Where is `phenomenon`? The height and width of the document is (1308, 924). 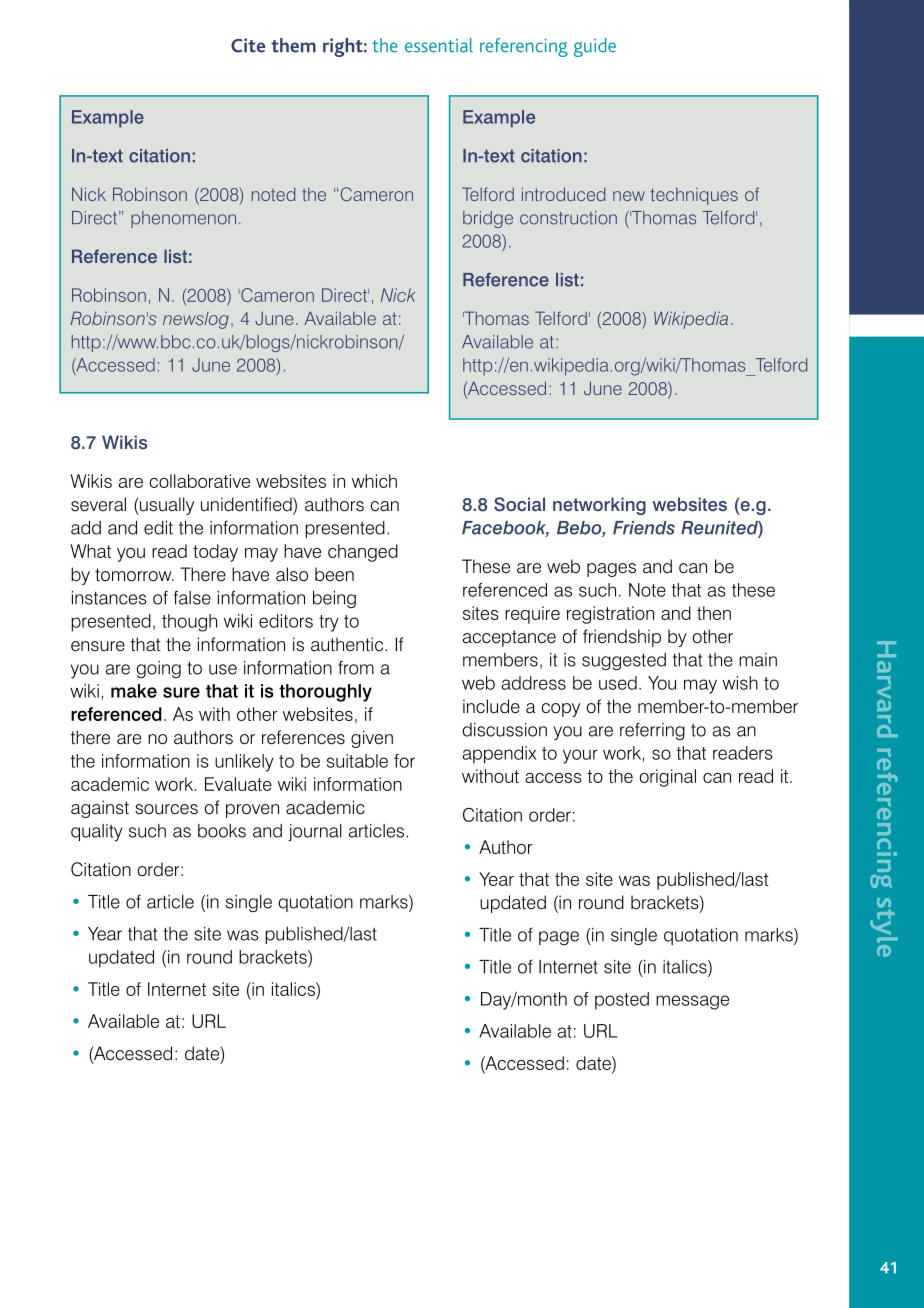
phenomenon is located at coordinates (183, 219).
